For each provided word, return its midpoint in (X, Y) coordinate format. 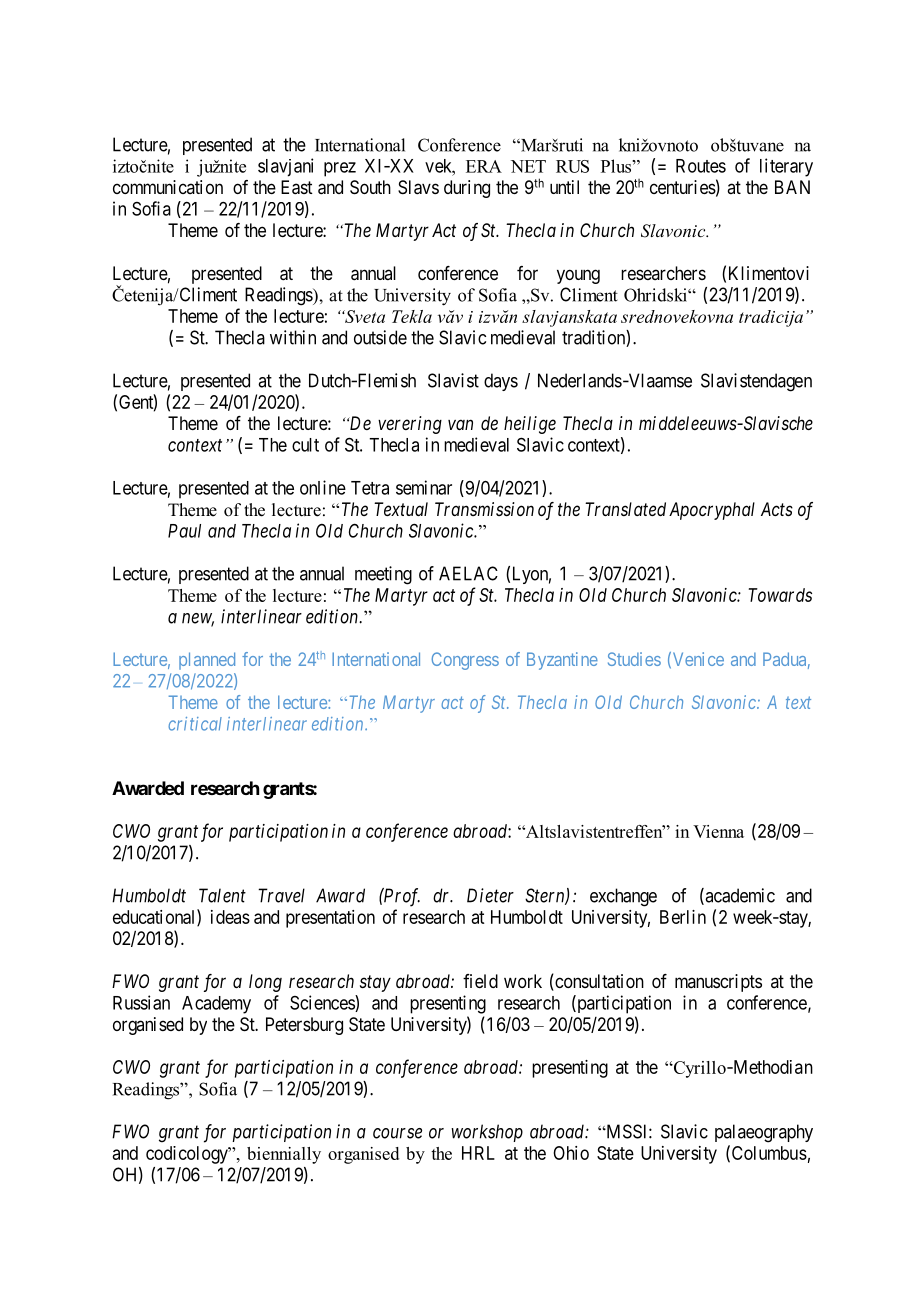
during (467, 189)
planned (207, 661)
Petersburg (304, 1026)
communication (168, 187)
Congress (465, 661)
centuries (683, 187)
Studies (634, 659)
